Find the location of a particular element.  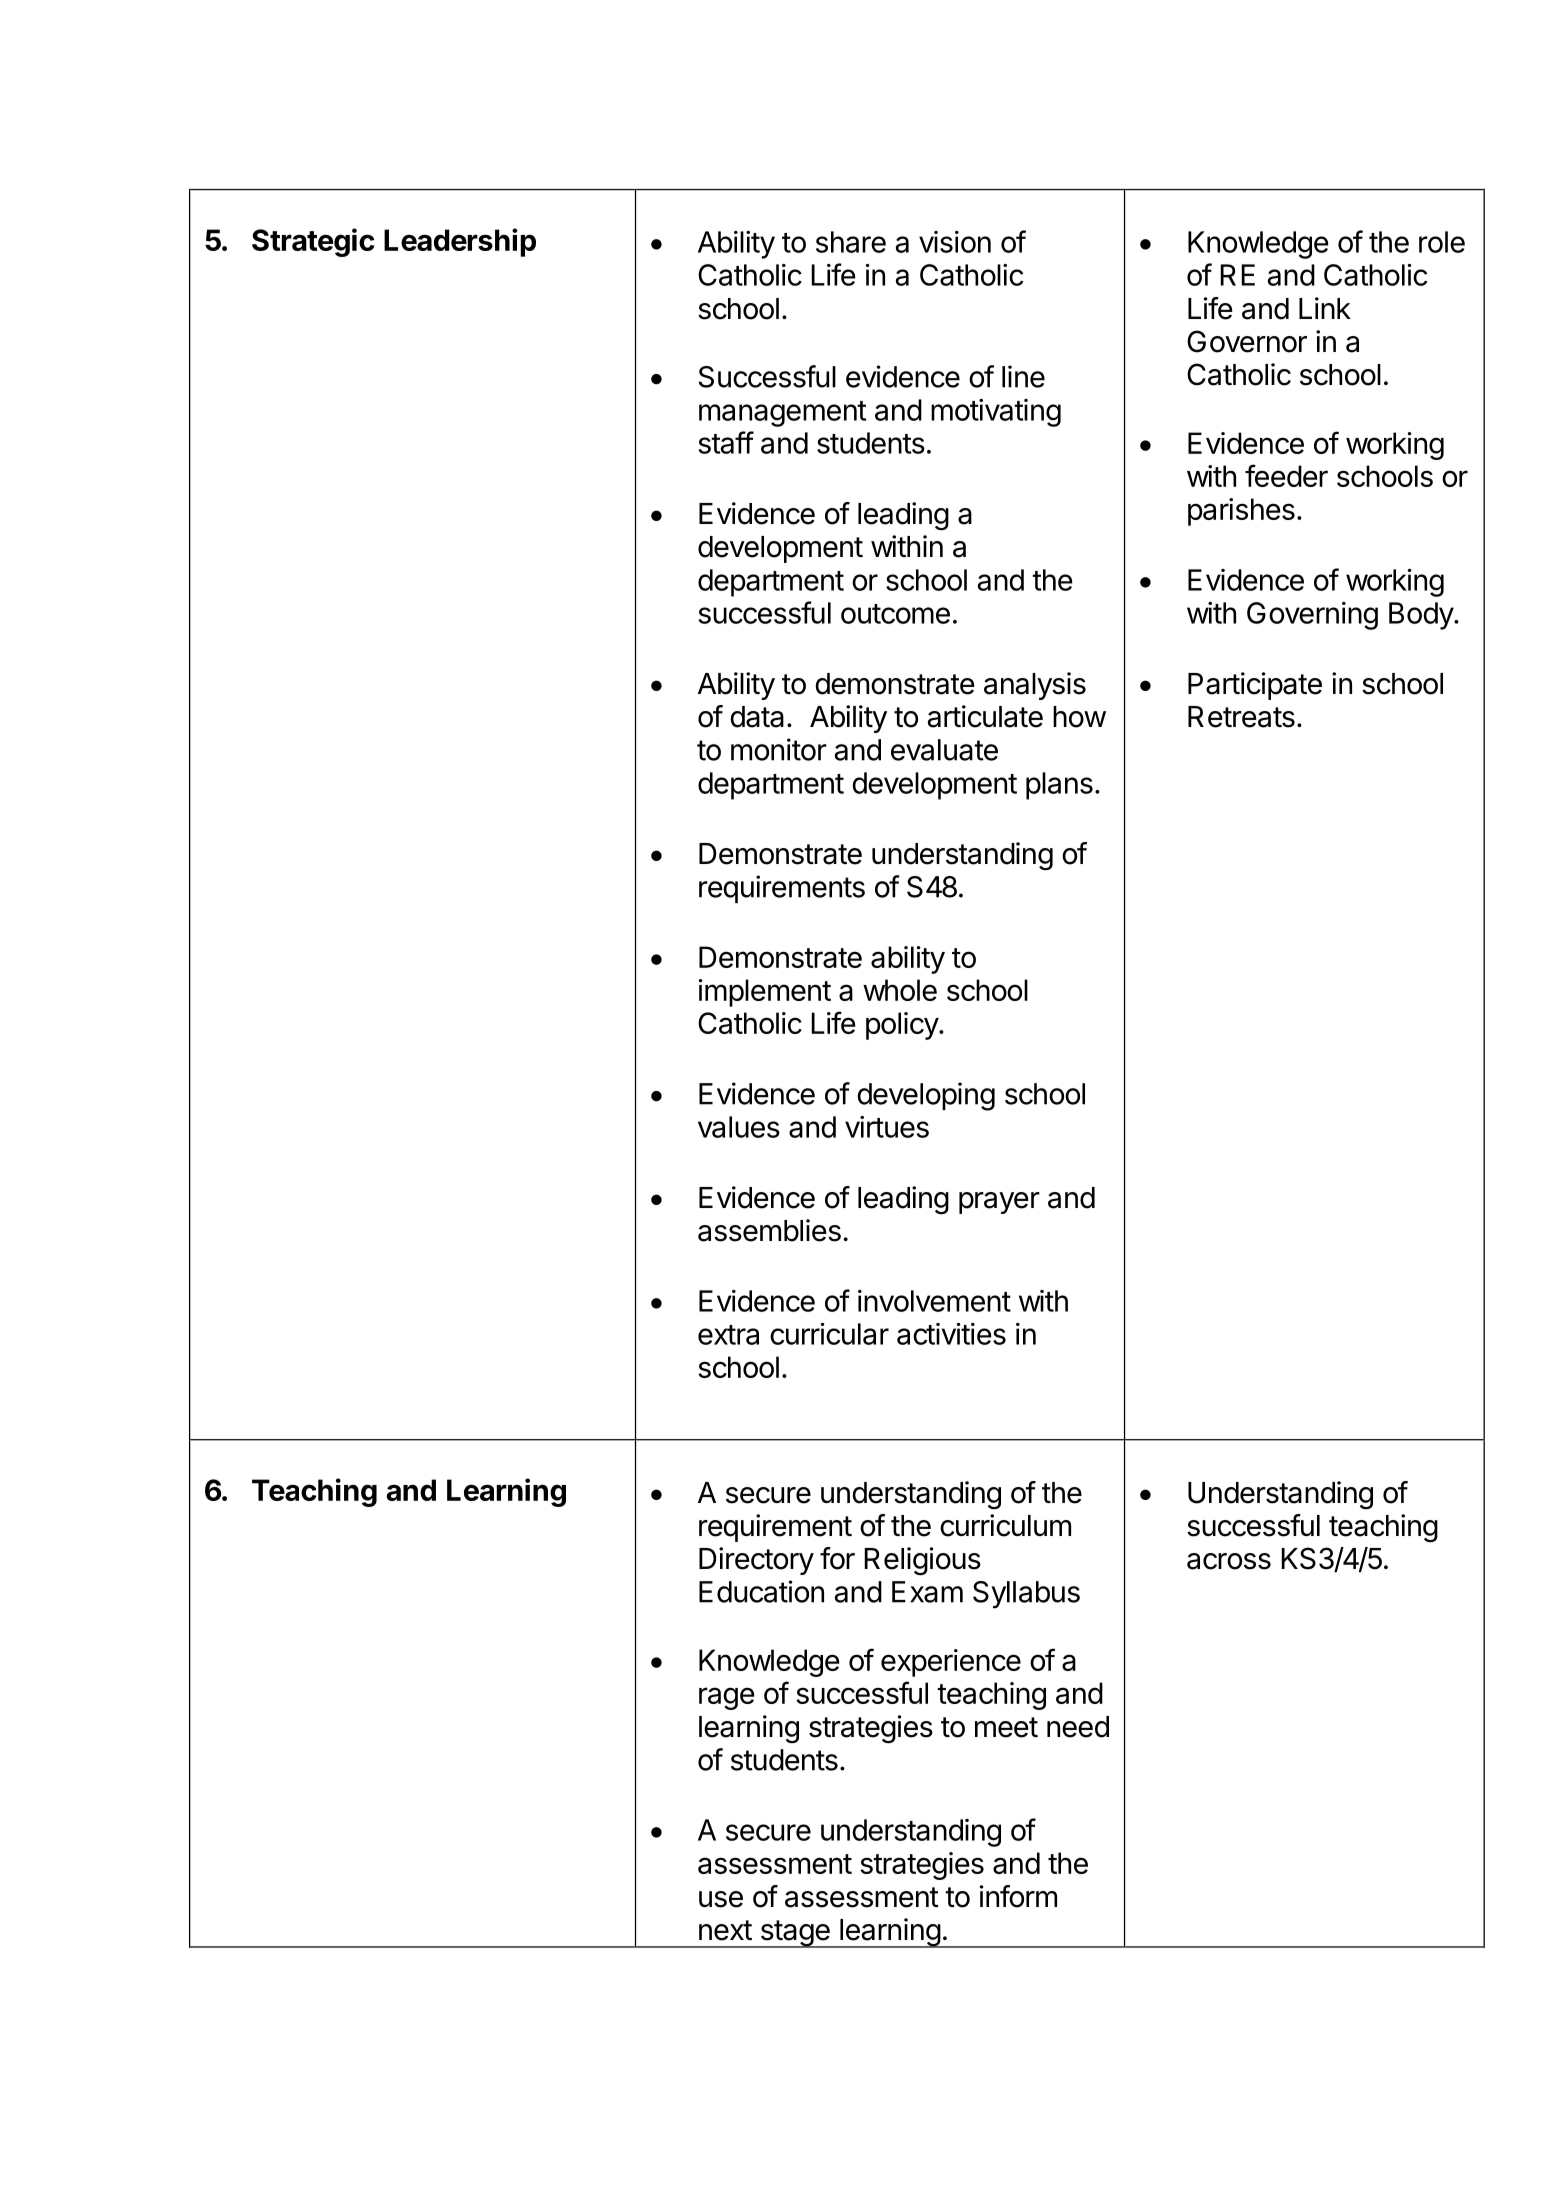

Directory is located at coordinates (756, 1561).
